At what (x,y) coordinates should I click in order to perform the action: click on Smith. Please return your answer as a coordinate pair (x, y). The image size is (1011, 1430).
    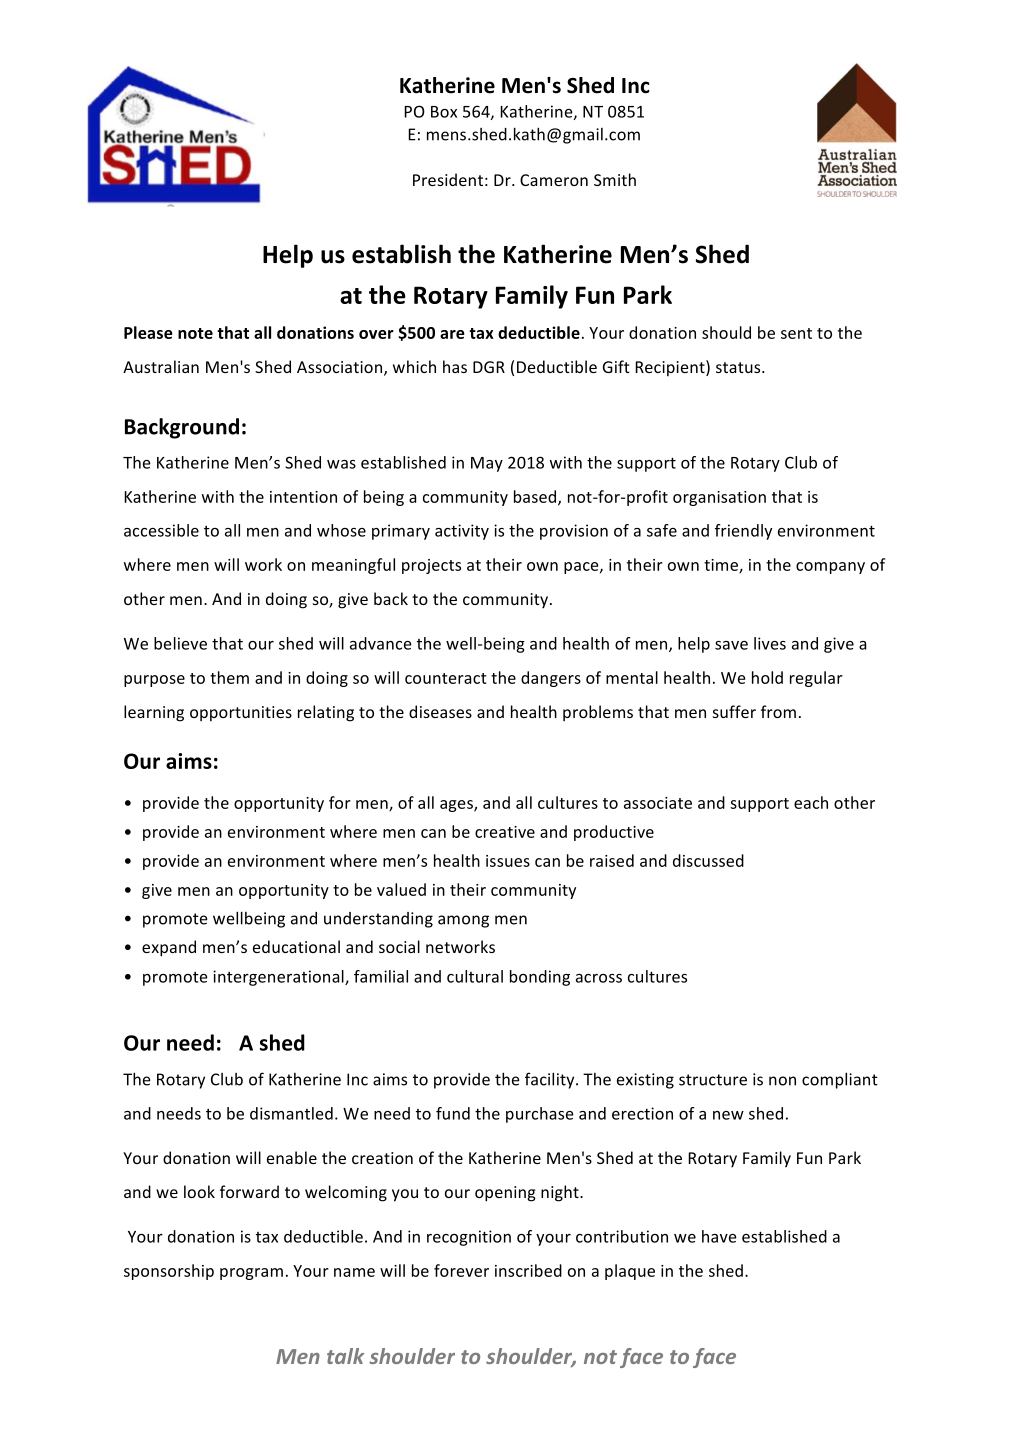
    Looking at the image, I should click on (615, 179).
